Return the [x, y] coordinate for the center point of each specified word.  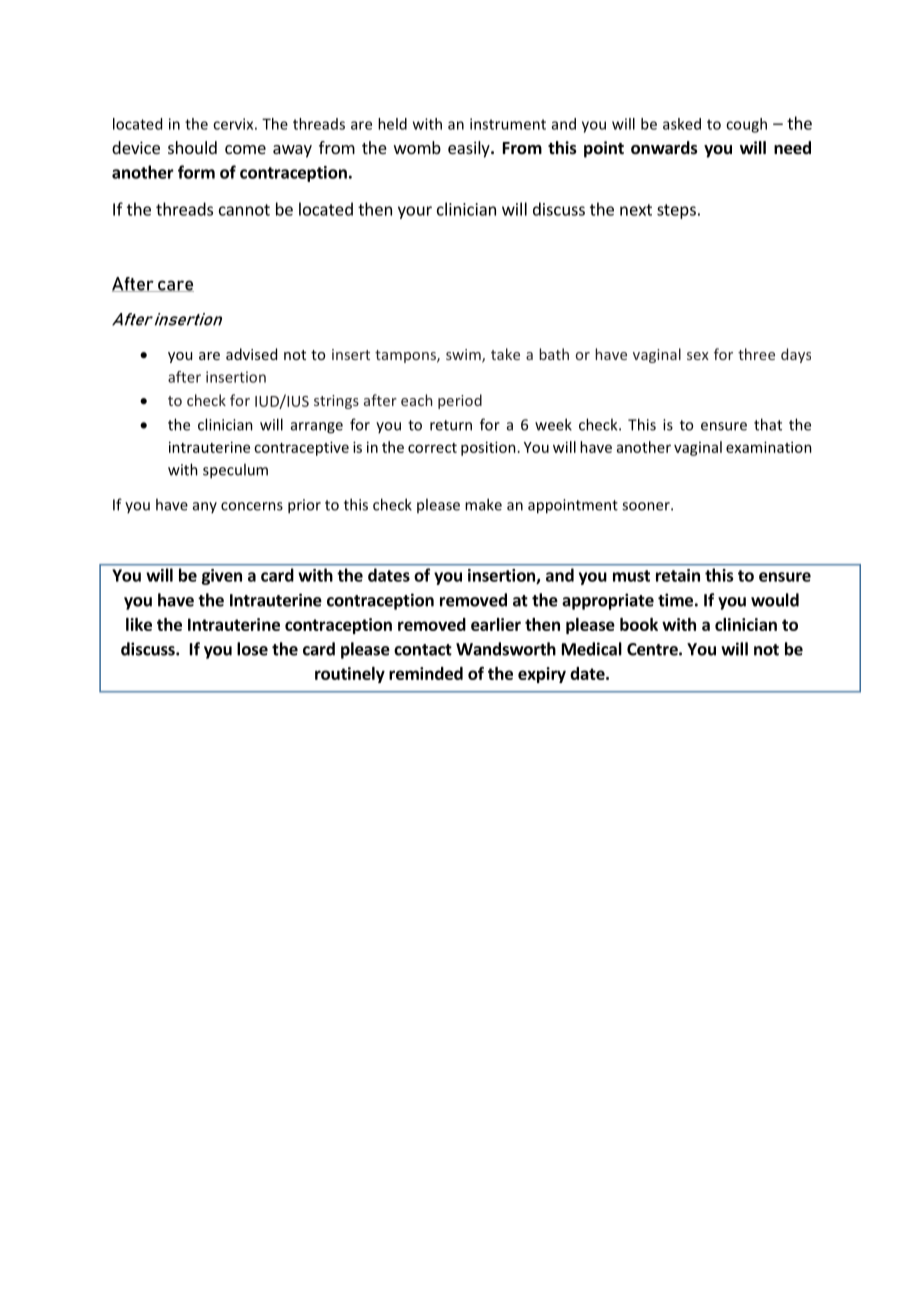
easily [470, 149]
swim [464, 356]
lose [252, 649]
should [192, 147]
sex [698, 356]
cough [746, 125]
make [483, 504]
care [175, 286]
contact [423, 650]
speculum [235, 471]
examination [769, 447]
